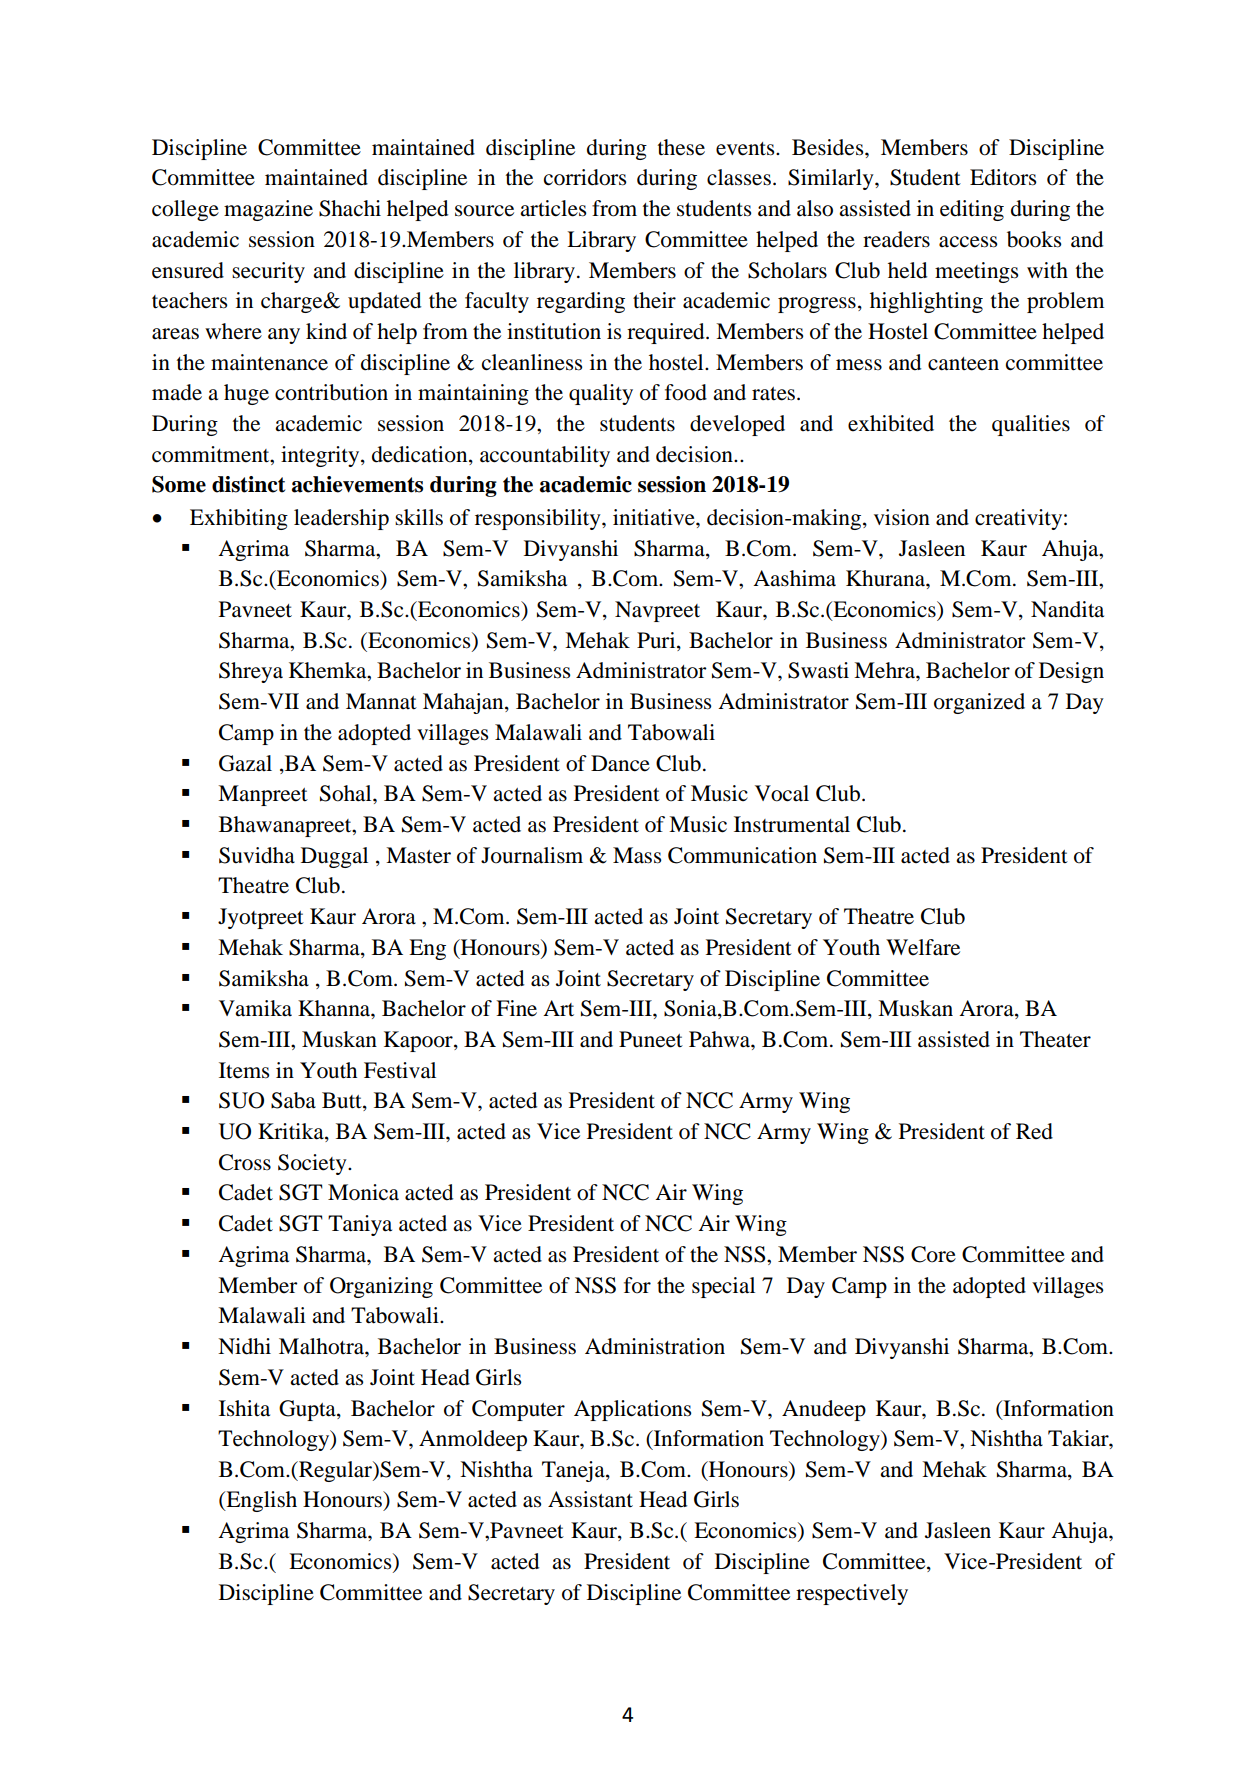  I want to click on Items, so click(244, 1070).
